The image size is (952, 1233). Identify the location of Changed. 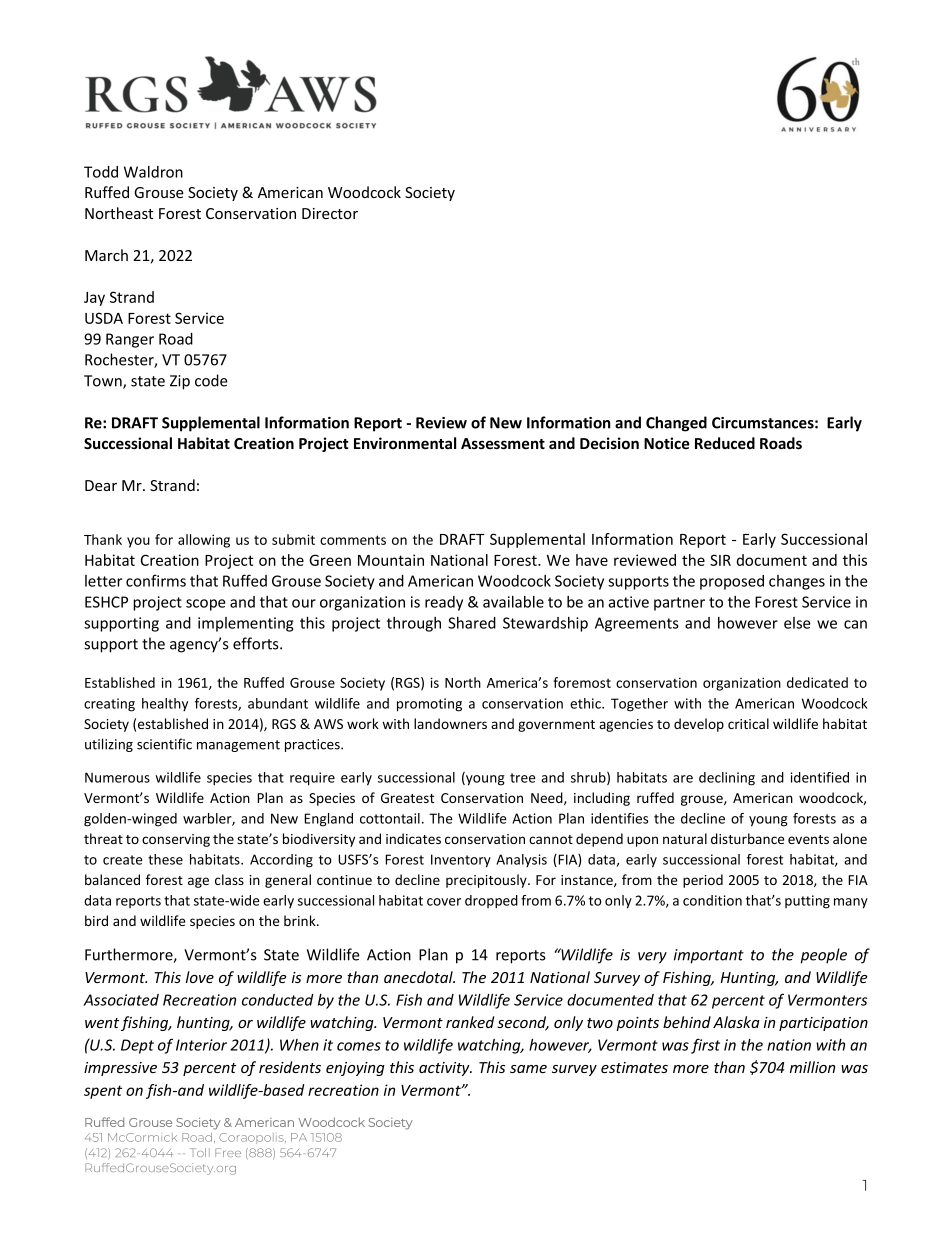
(676, 424).
